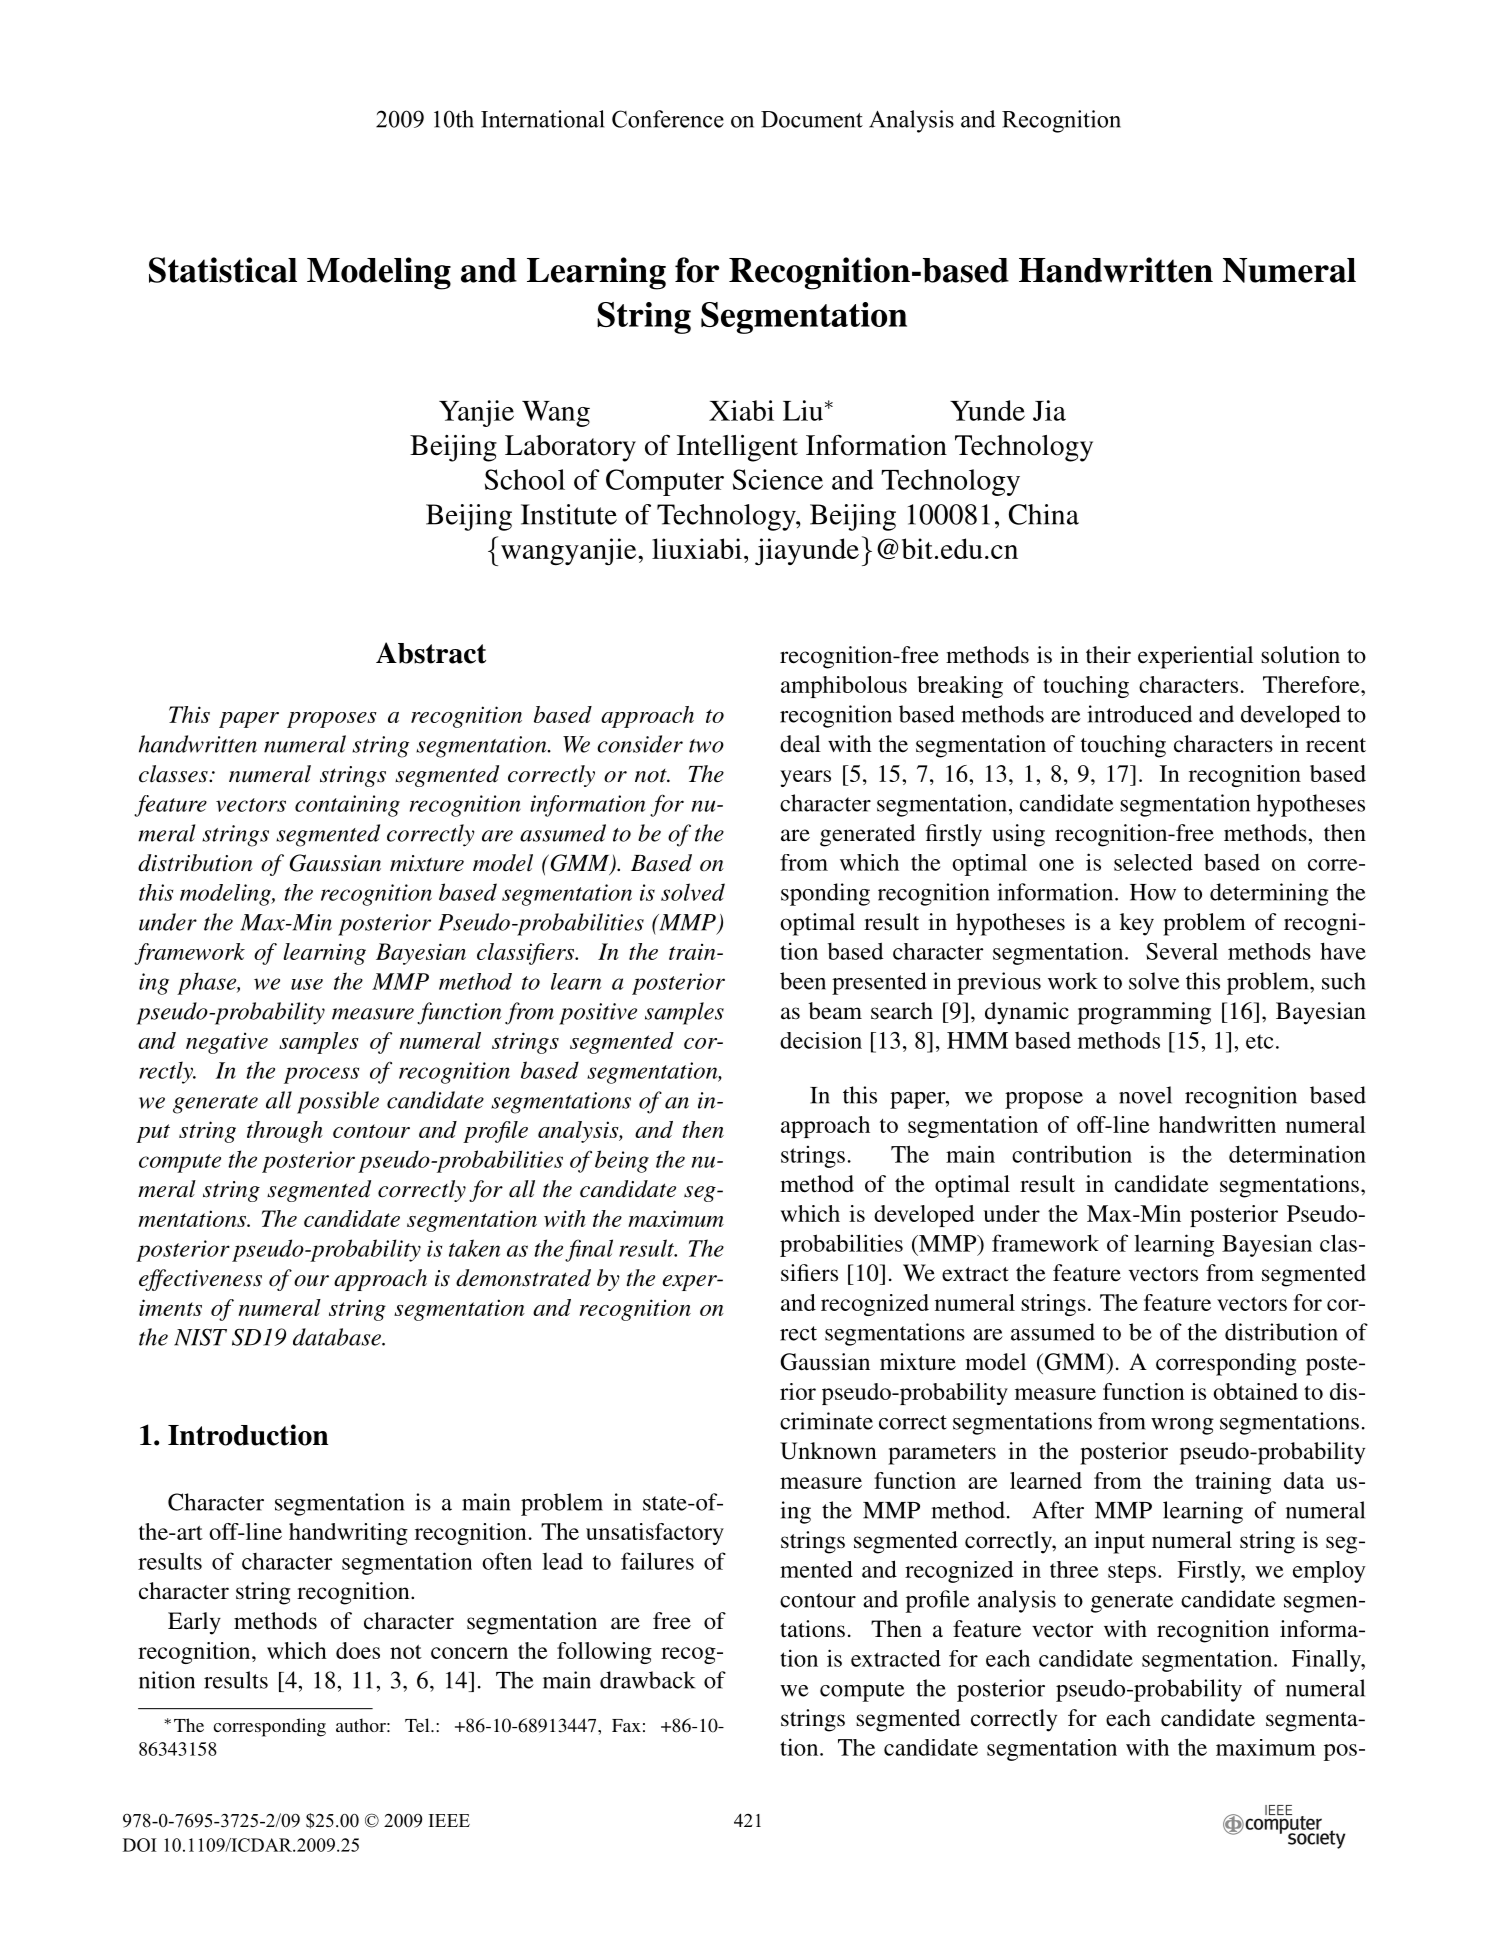 The height and width of the screenshot is (1937, 1497). I want to click on Several, so click(1182, 951).
